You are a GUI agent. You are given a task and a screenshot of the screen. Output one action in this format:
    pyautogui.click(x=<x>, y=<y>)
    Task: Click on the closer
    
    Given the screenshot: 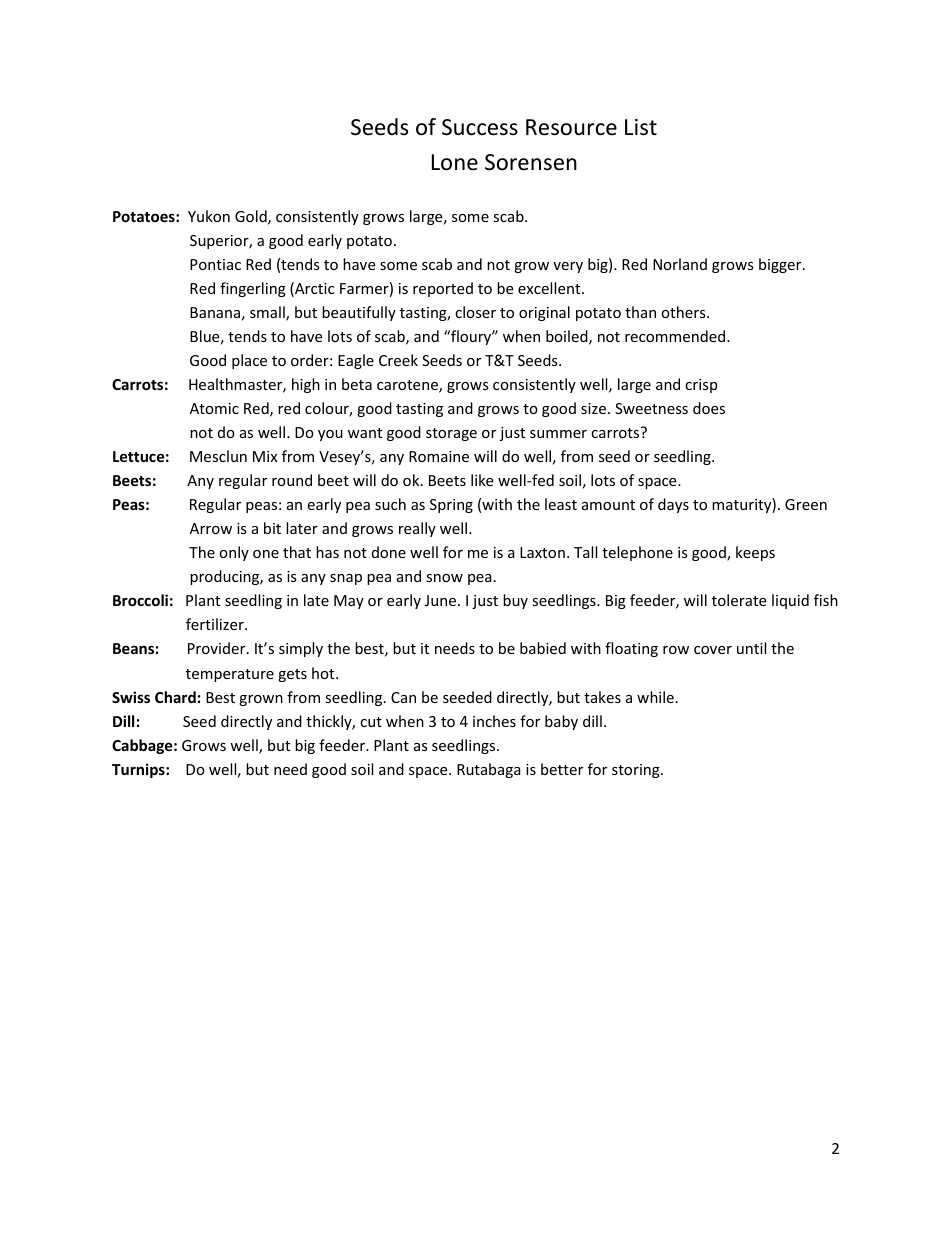 What is the action you would take?
    pyautogui.click(x=475, y=312)
